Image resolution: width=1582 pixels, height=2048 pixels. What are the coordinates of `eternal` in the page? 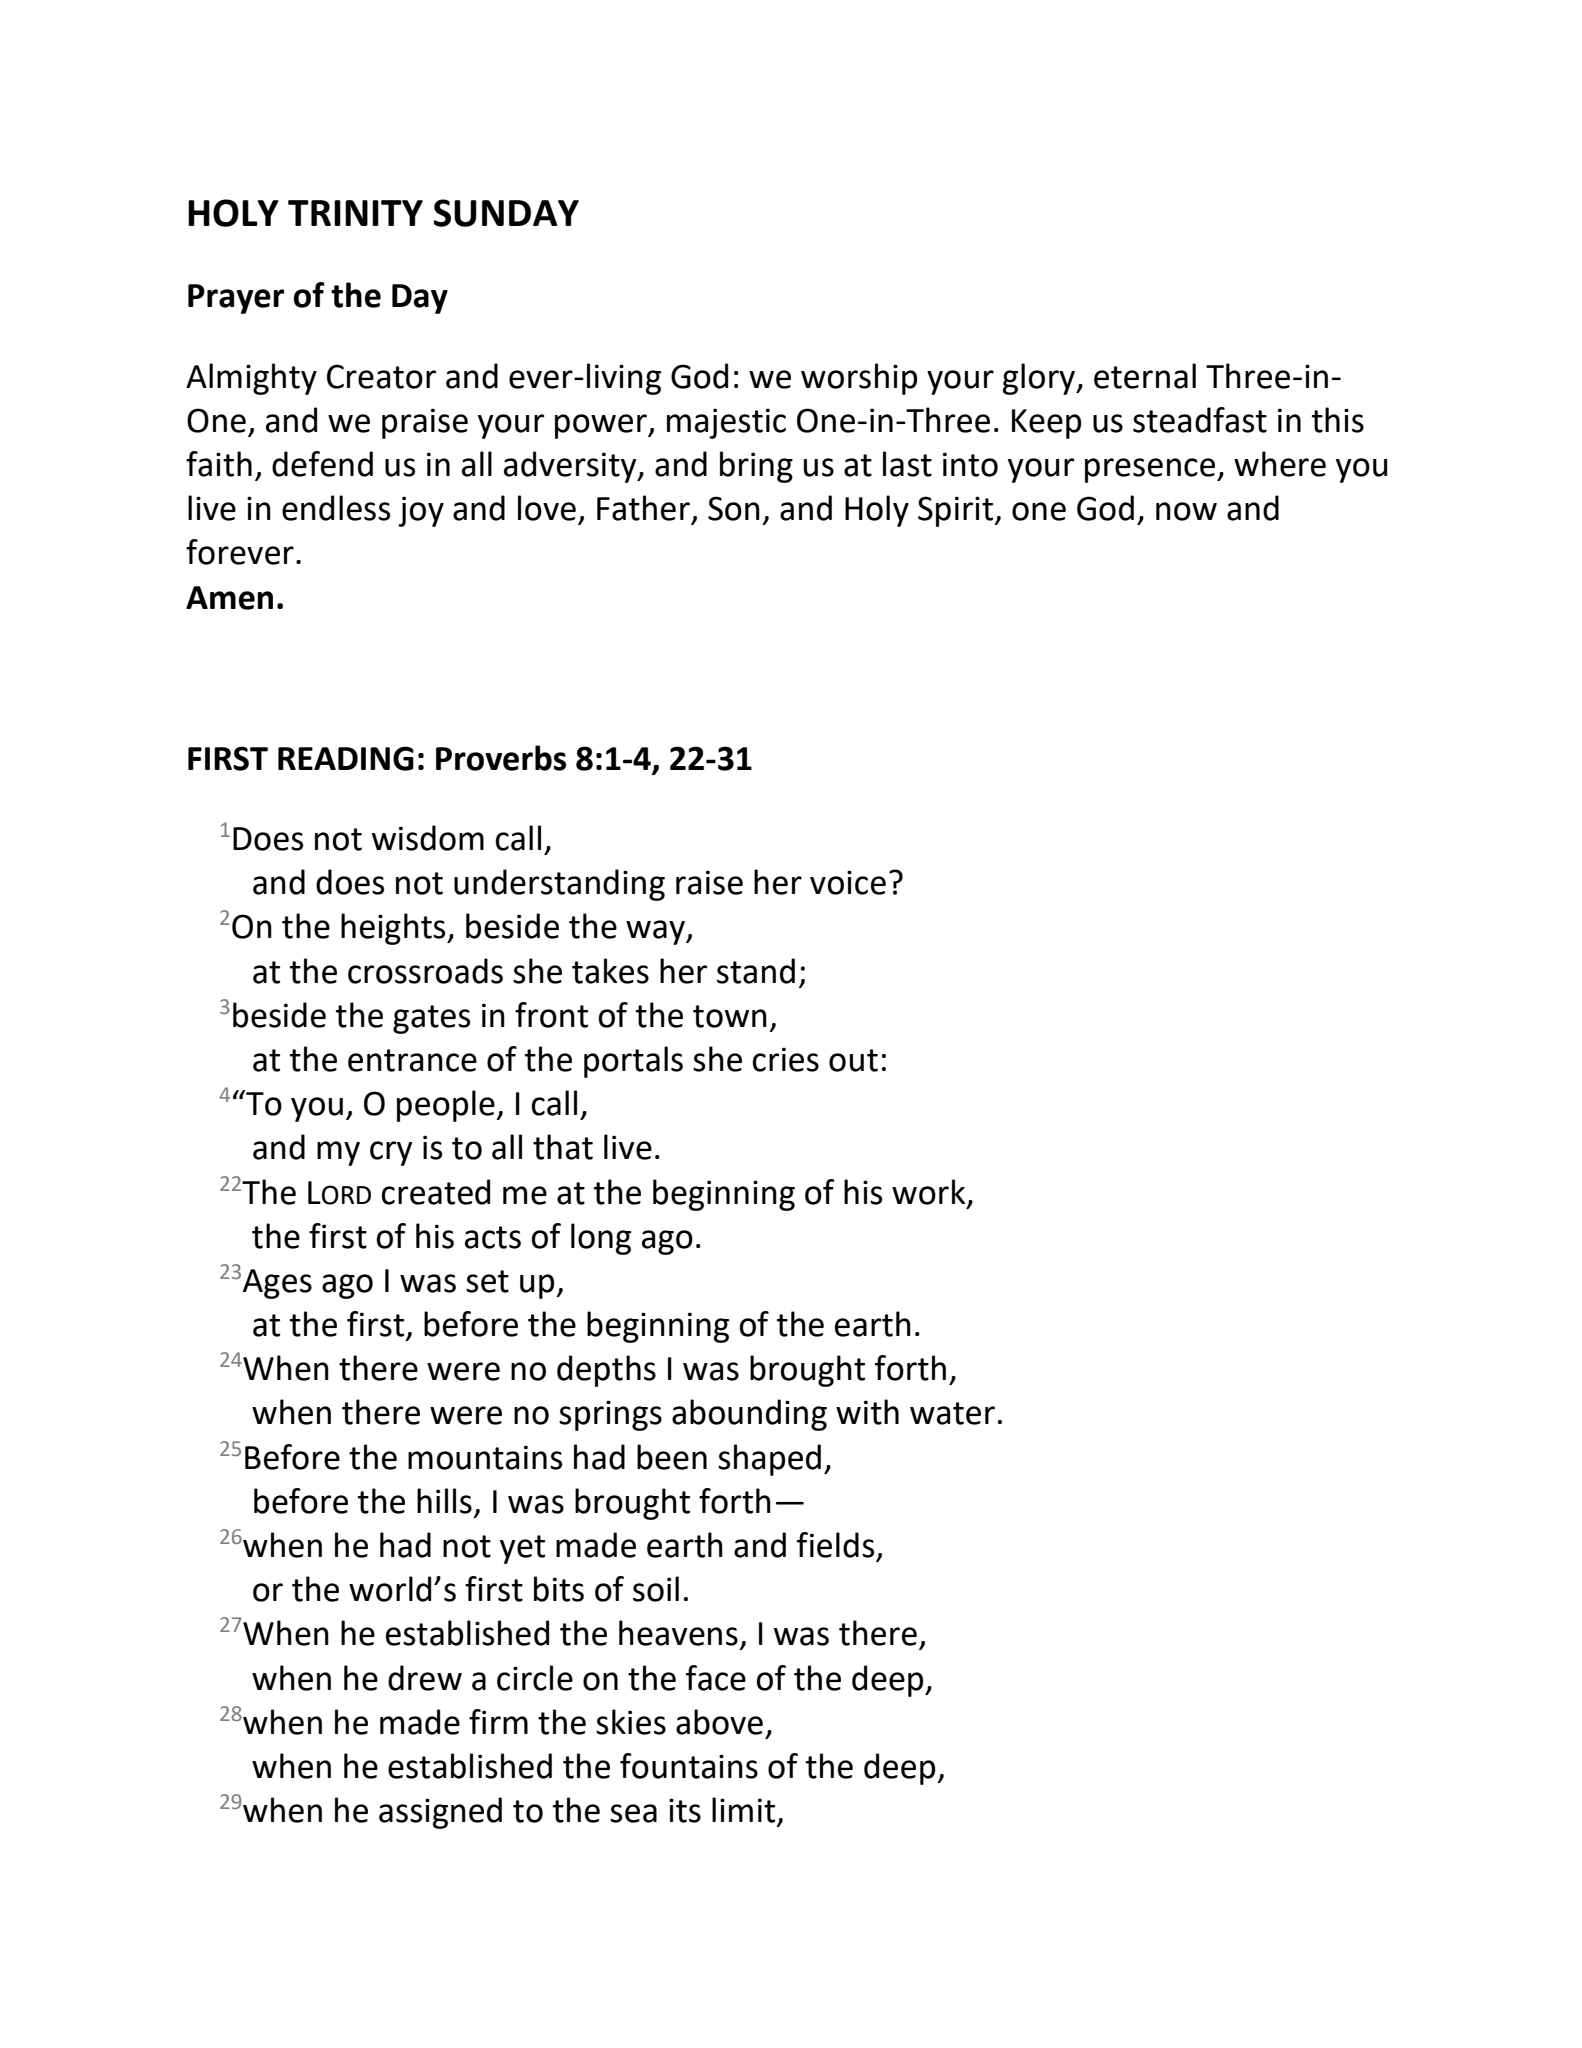 It's located at (1145, 376).
